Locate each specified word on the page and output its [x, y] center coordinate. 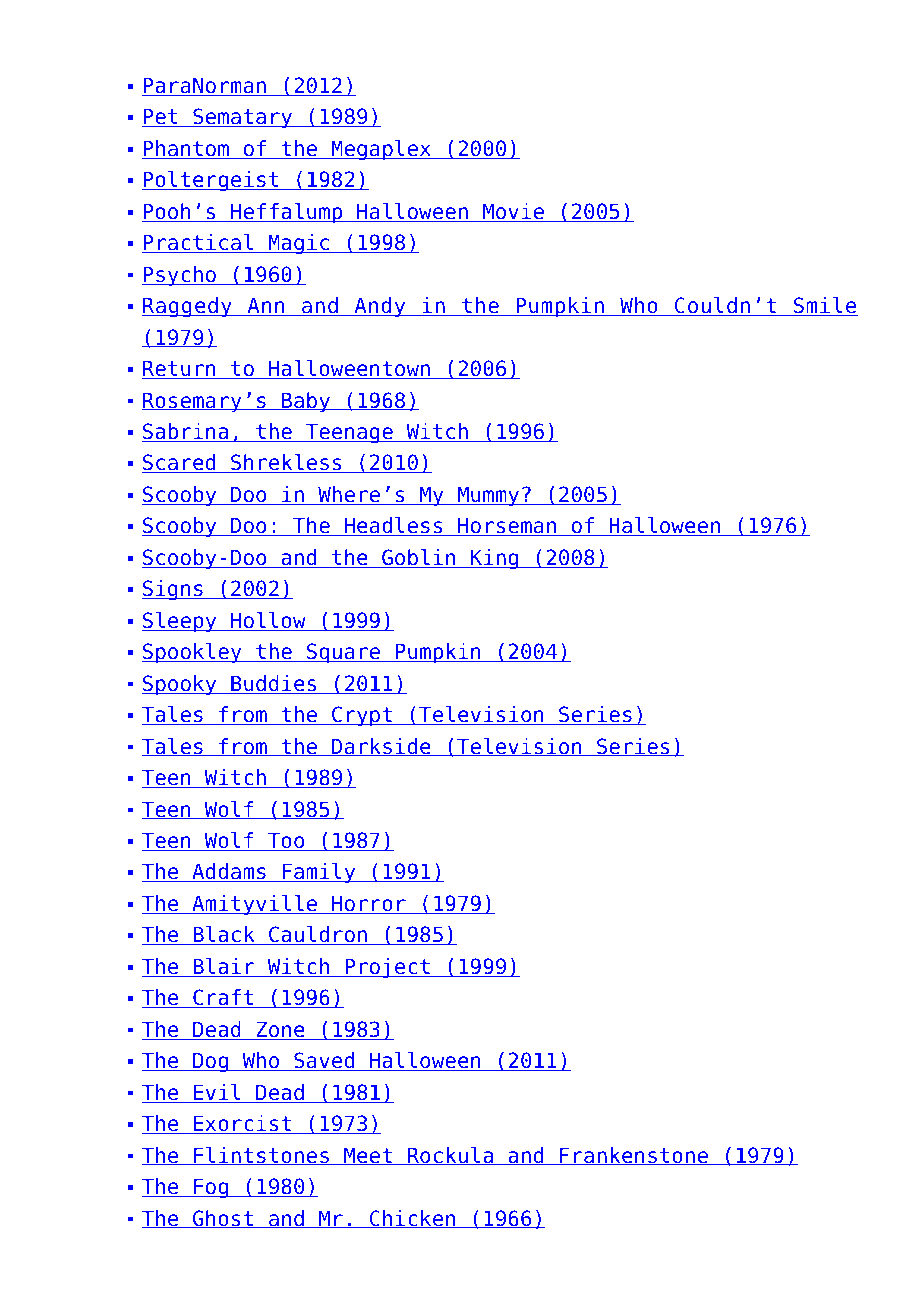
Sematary [243, 118]
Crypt [362, 716]
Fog [211, 1188]
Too [286, 841]
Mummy [488, 496]
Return [180, 369]
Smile [825, 306]
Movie [514, 212]
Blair [224, 967]
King [495, 559]
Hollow [268, 621]
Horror [369, 904]
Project [387, 968]
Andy [380, 307]
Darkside [381, 747]
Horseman [507, 526]
